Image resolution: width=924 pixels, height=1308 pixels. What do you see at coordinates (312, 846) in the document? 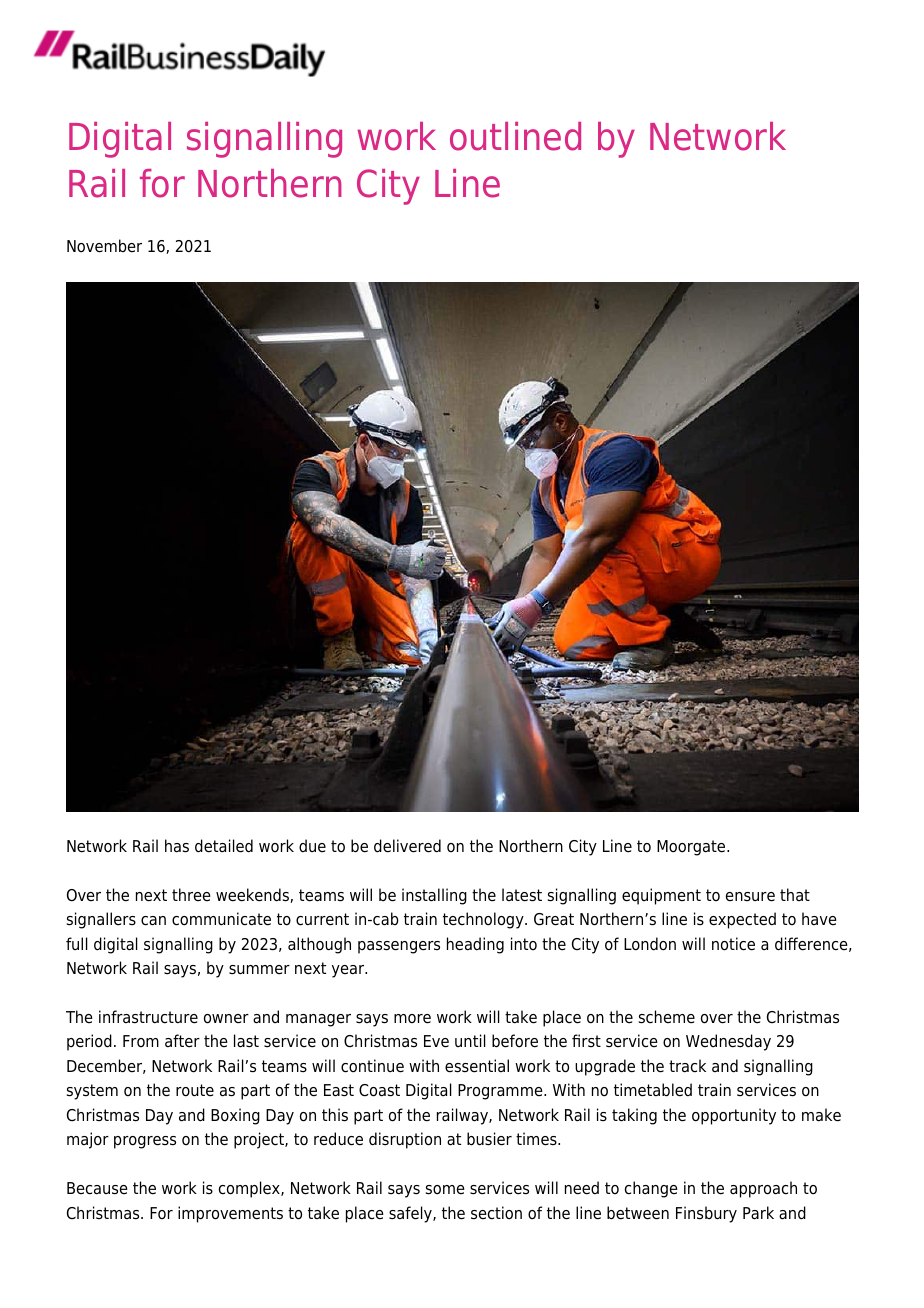
I see `due` at bounding box center [312, 846].
